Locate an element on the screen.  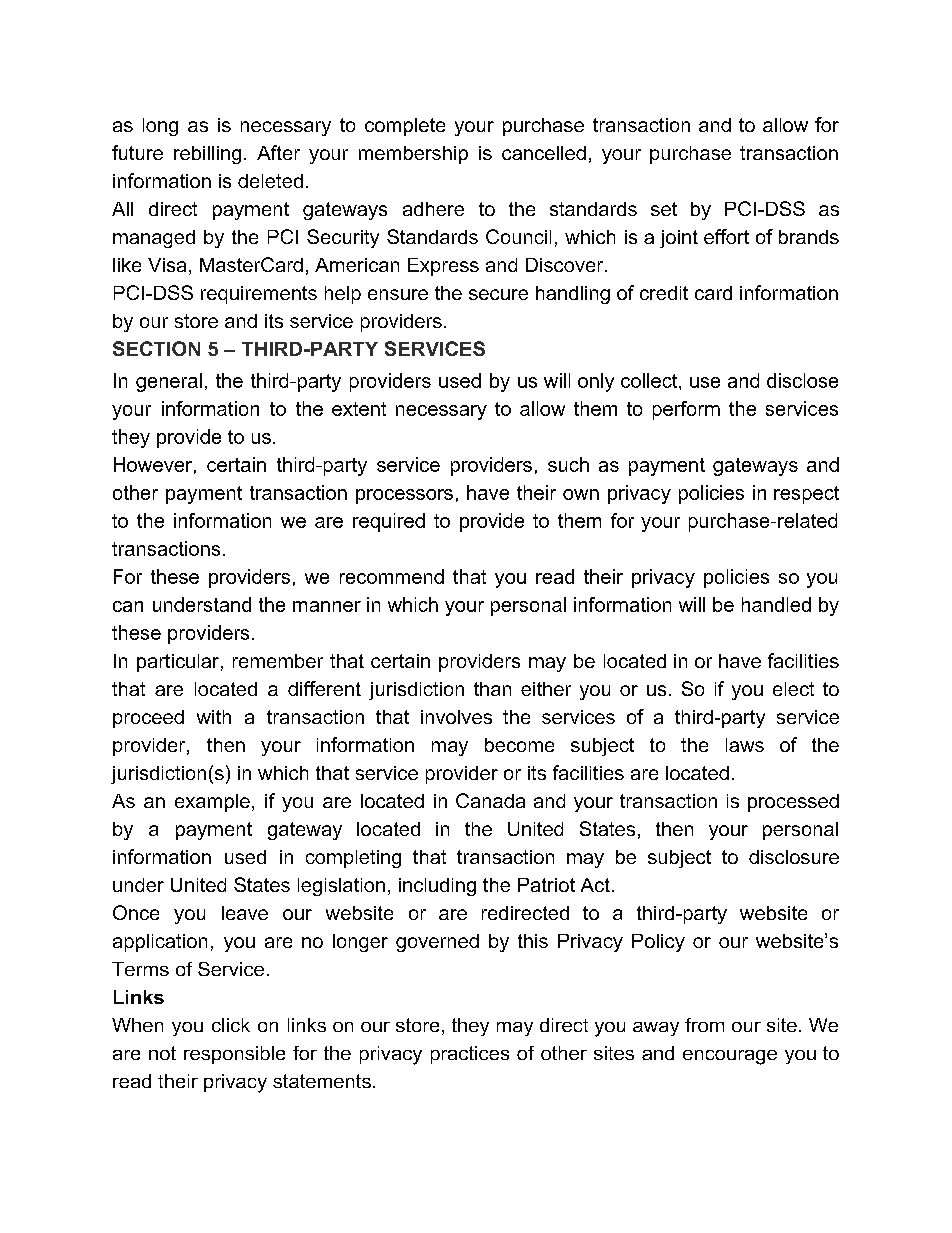
with is located at coordinates (214, 717).
